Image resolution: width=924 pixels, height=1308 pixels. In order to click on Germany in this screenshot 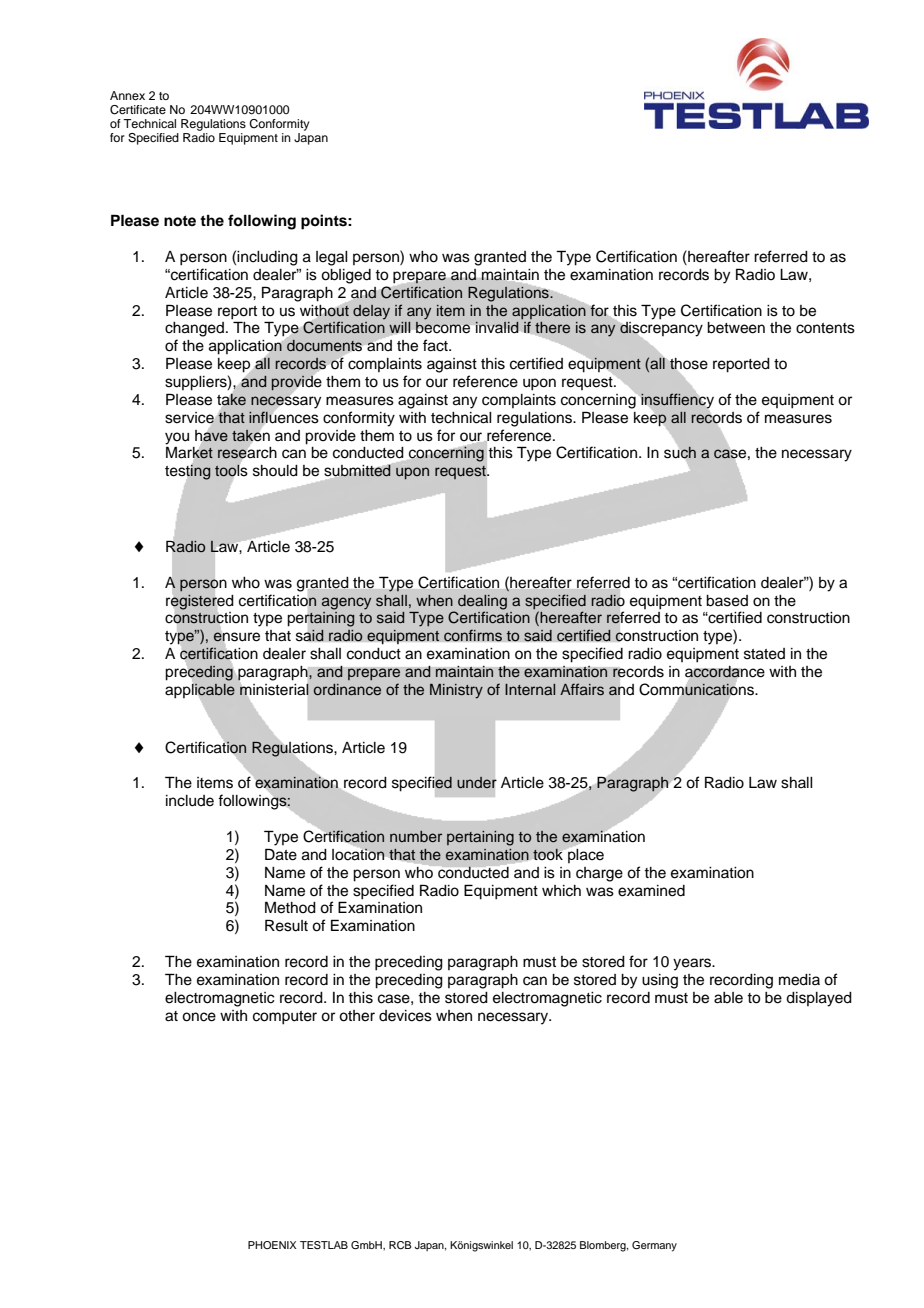, I will do `click(654, 1246)`.
